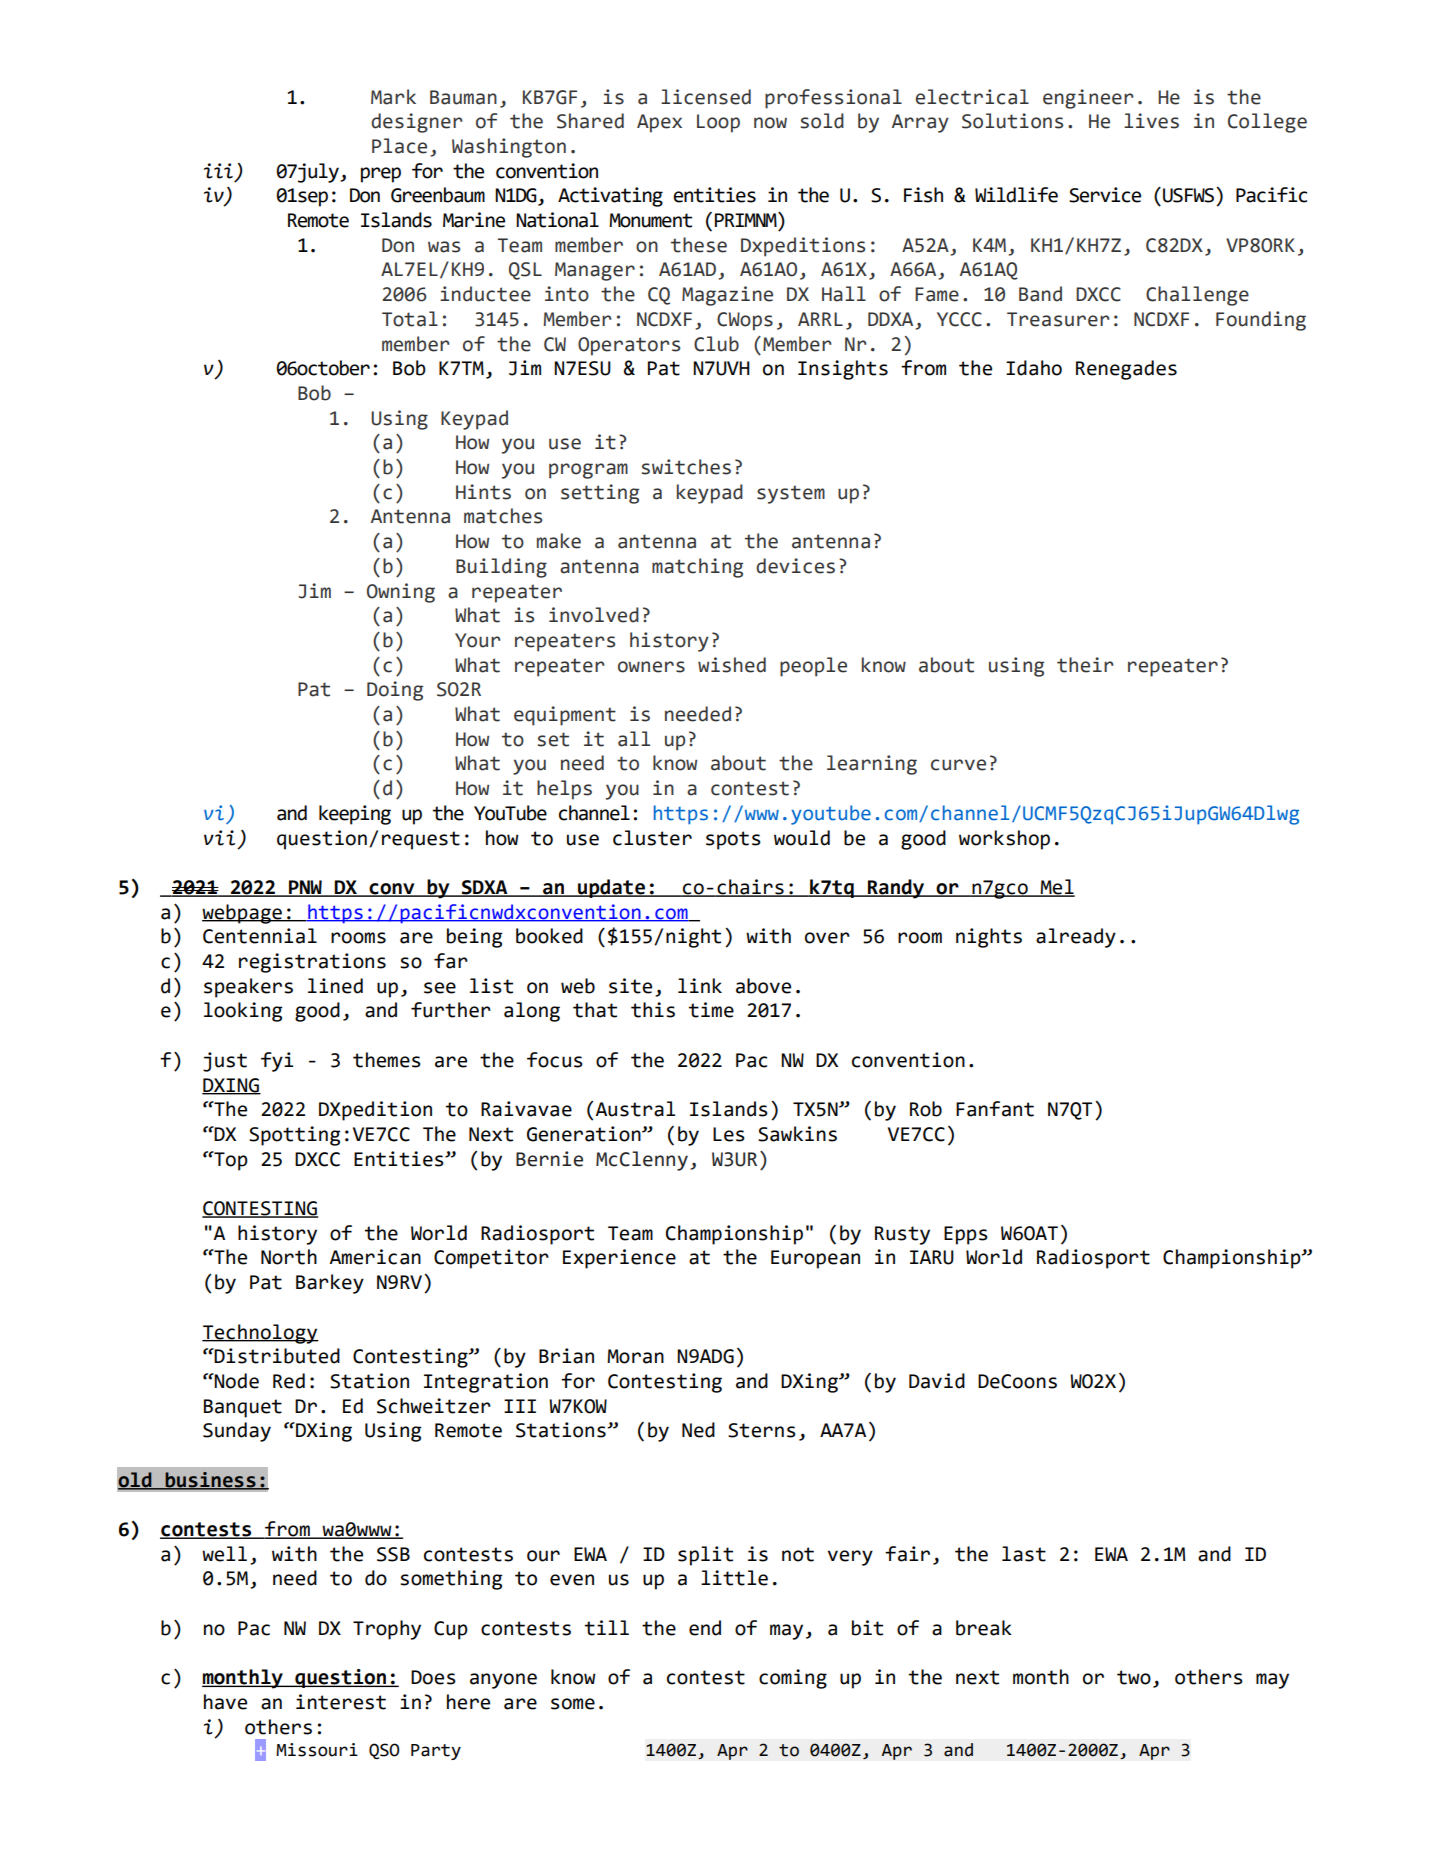  I want to click on registrations, so click(312, 963).
